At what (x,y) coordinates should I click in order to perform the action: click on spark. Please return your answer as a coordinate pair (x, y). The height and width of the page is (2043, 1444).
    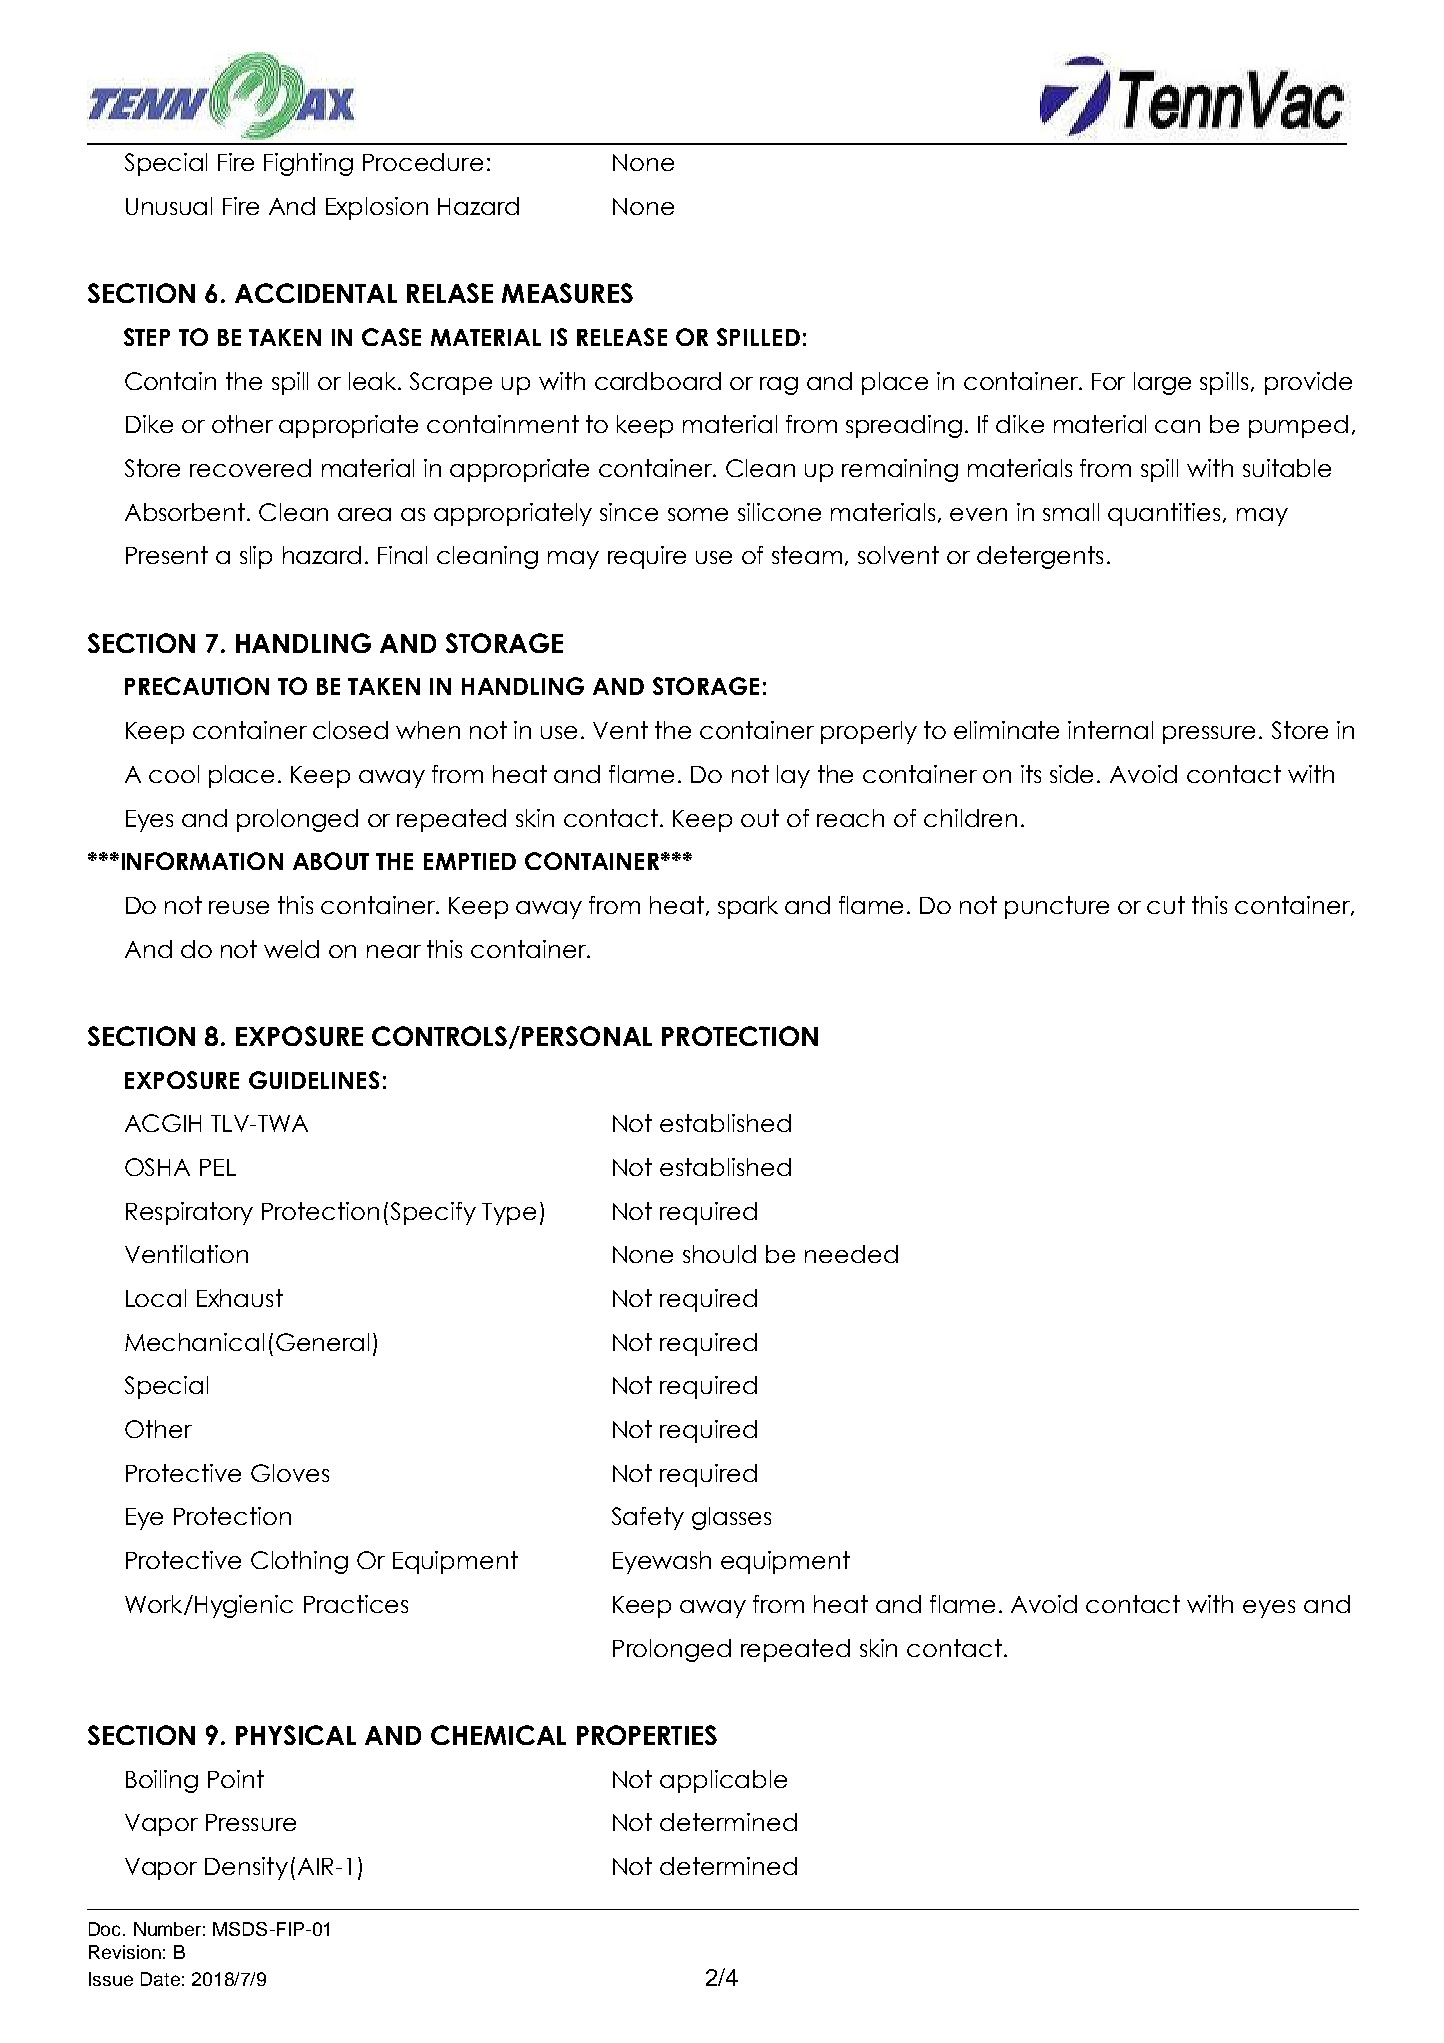
    Looking at the image, I should click on (748, 907).
